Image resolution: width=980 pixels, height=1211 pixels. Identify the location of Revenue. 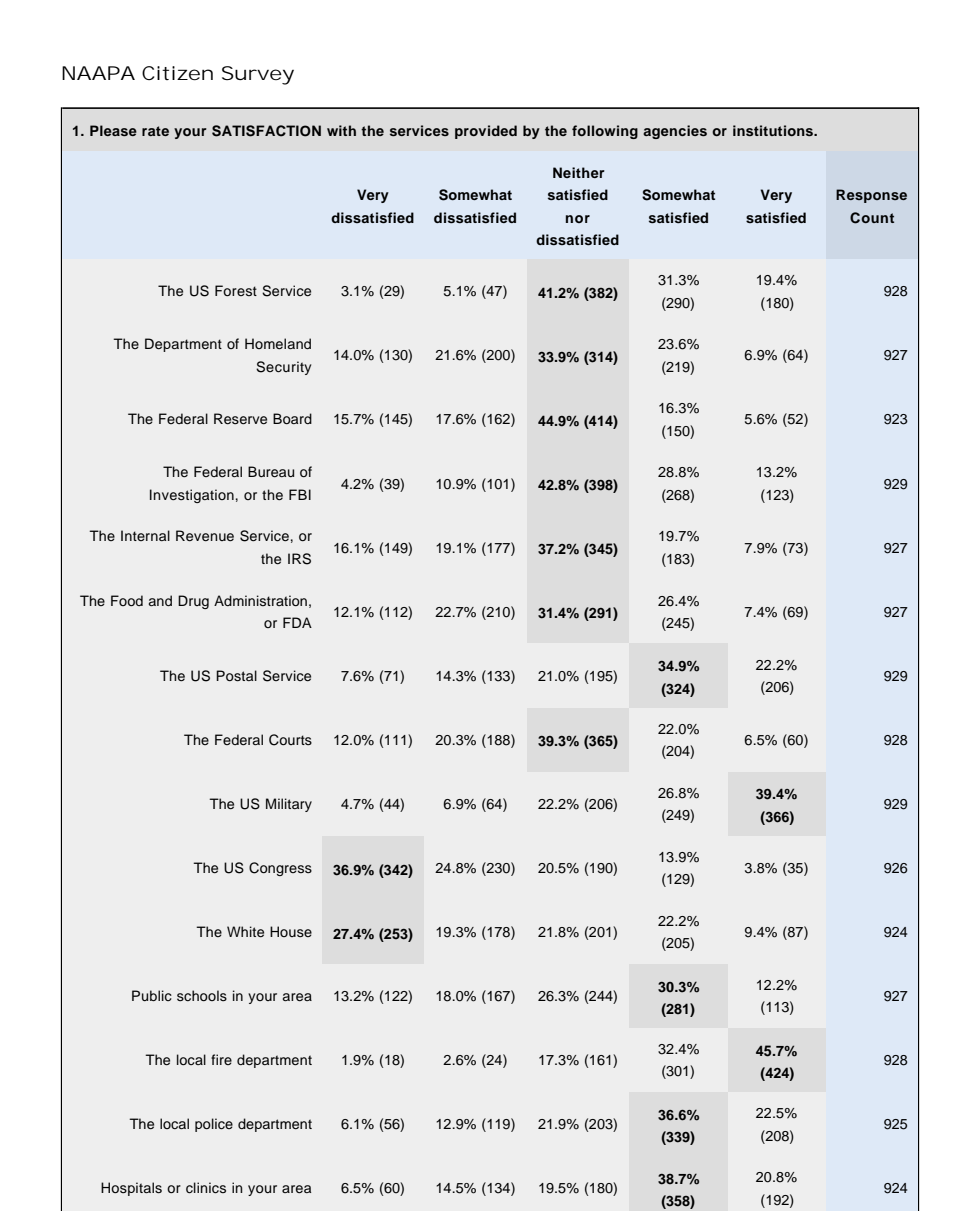
(205, 536).
